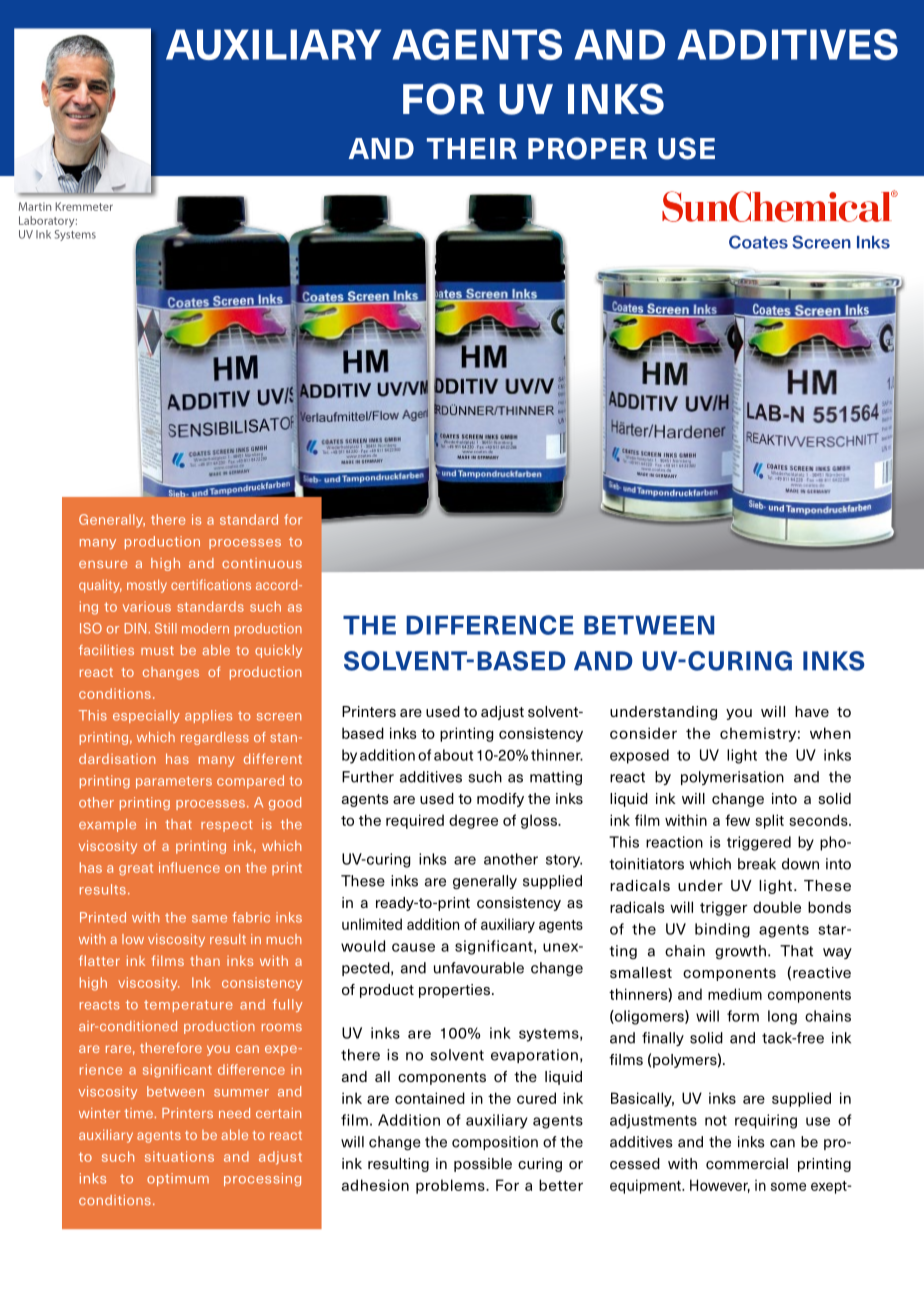 The height and width of the screenshot is (1308, 924). What do you see at coordinates (262, 563) in the screenshot?
I see `continuous` at bounding box center [262, 563].
